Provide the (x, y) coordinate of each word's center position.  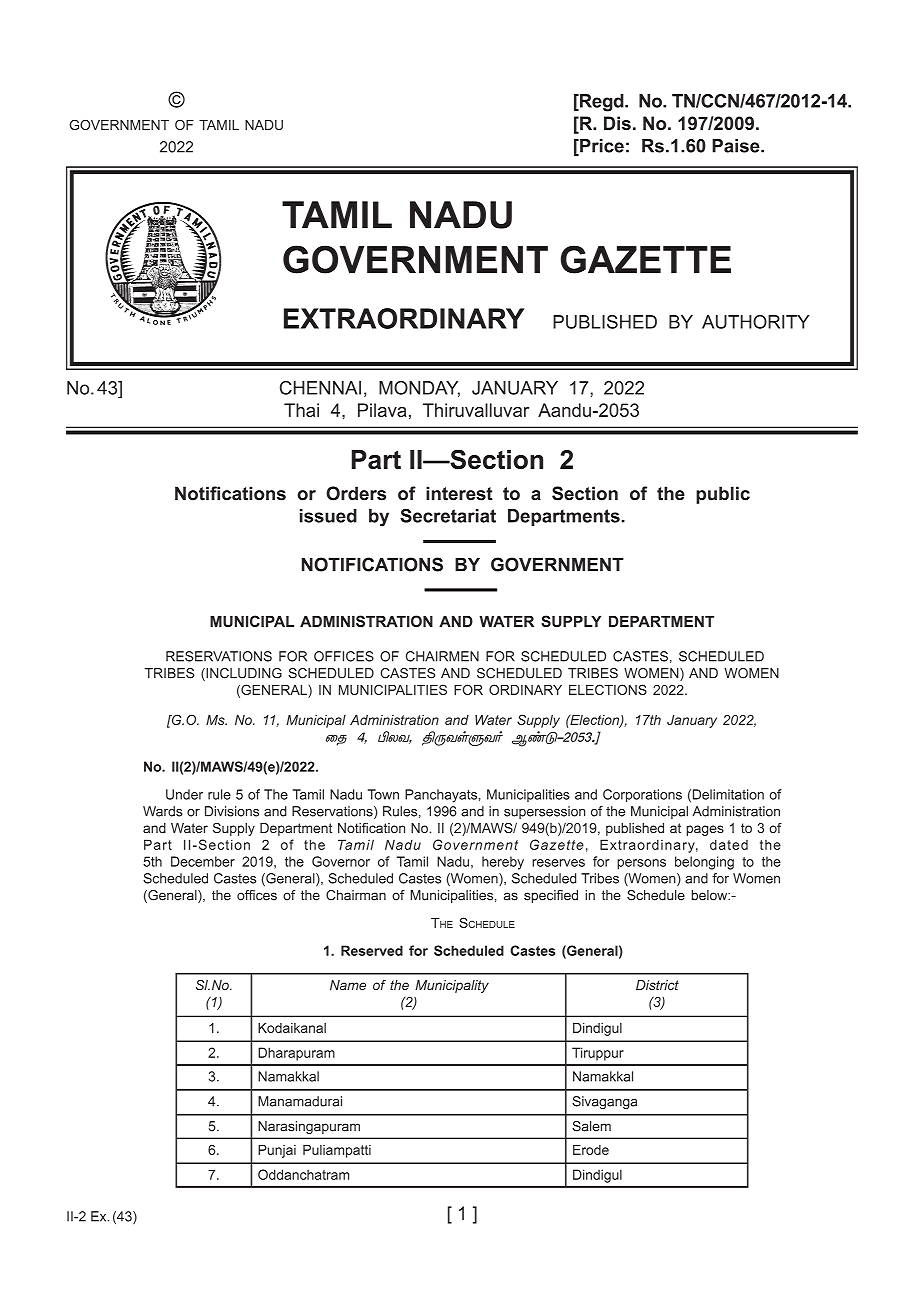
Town (383, 794)
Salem (591, 1126)
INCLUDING (243, 674)
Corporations (642, 795)
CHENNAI (320, 388)
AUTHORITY (755, 322)
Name (348, 985)
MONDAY (419, 389)
